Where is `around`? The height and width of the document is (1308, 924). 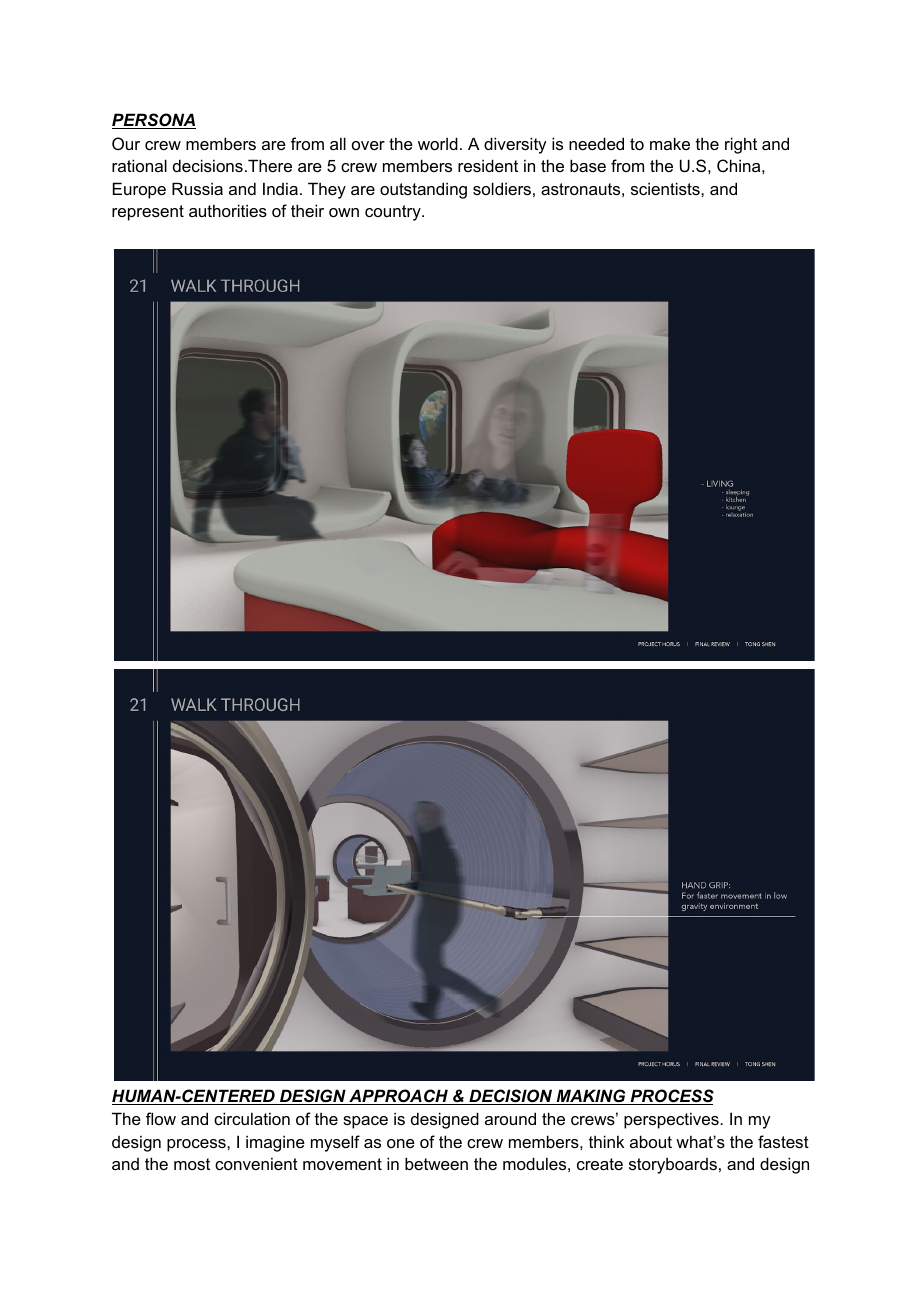 around is located at coordinates (510, 1118).
